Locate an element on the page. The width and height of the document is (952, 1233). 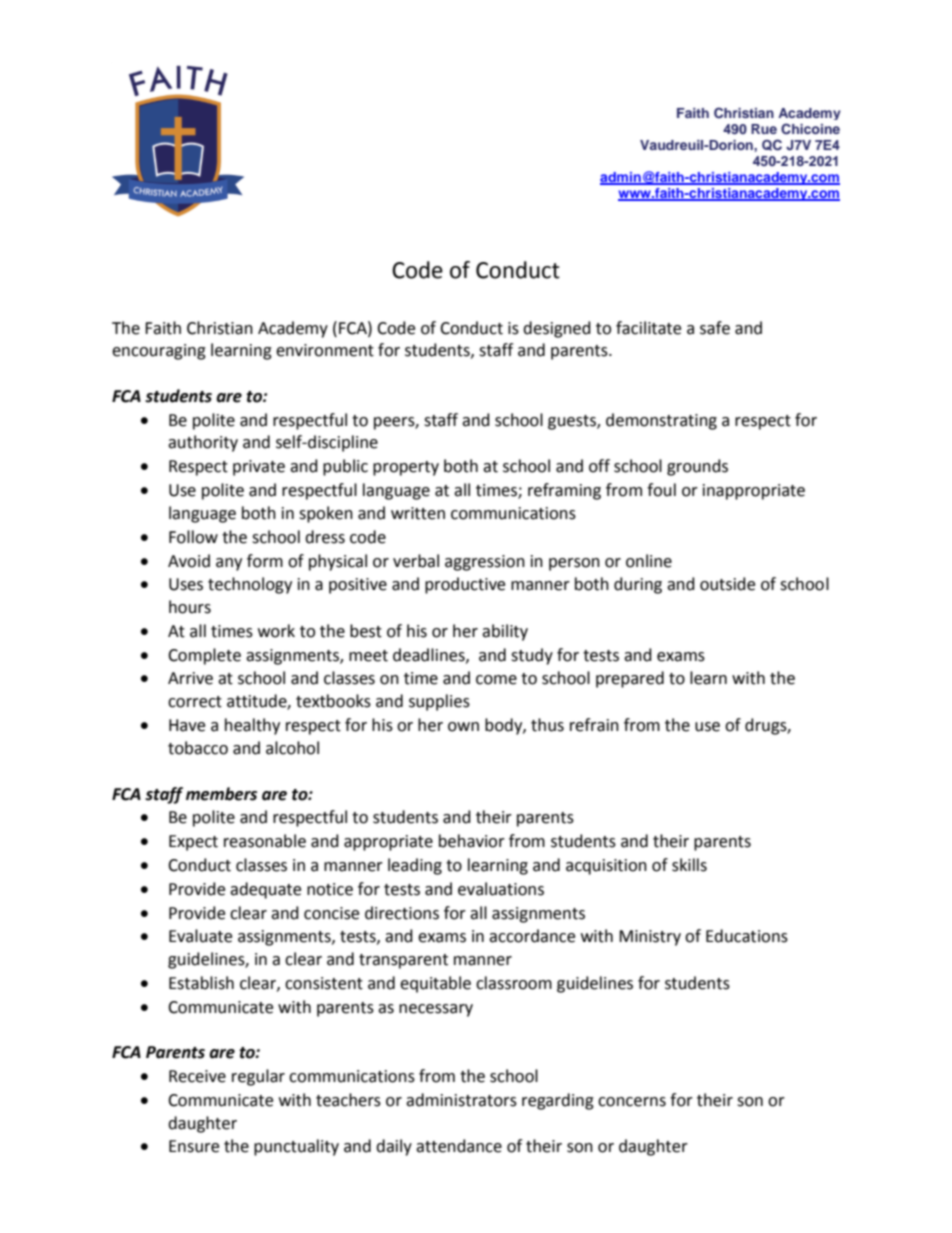
members is located at coordinates (221, 794).
